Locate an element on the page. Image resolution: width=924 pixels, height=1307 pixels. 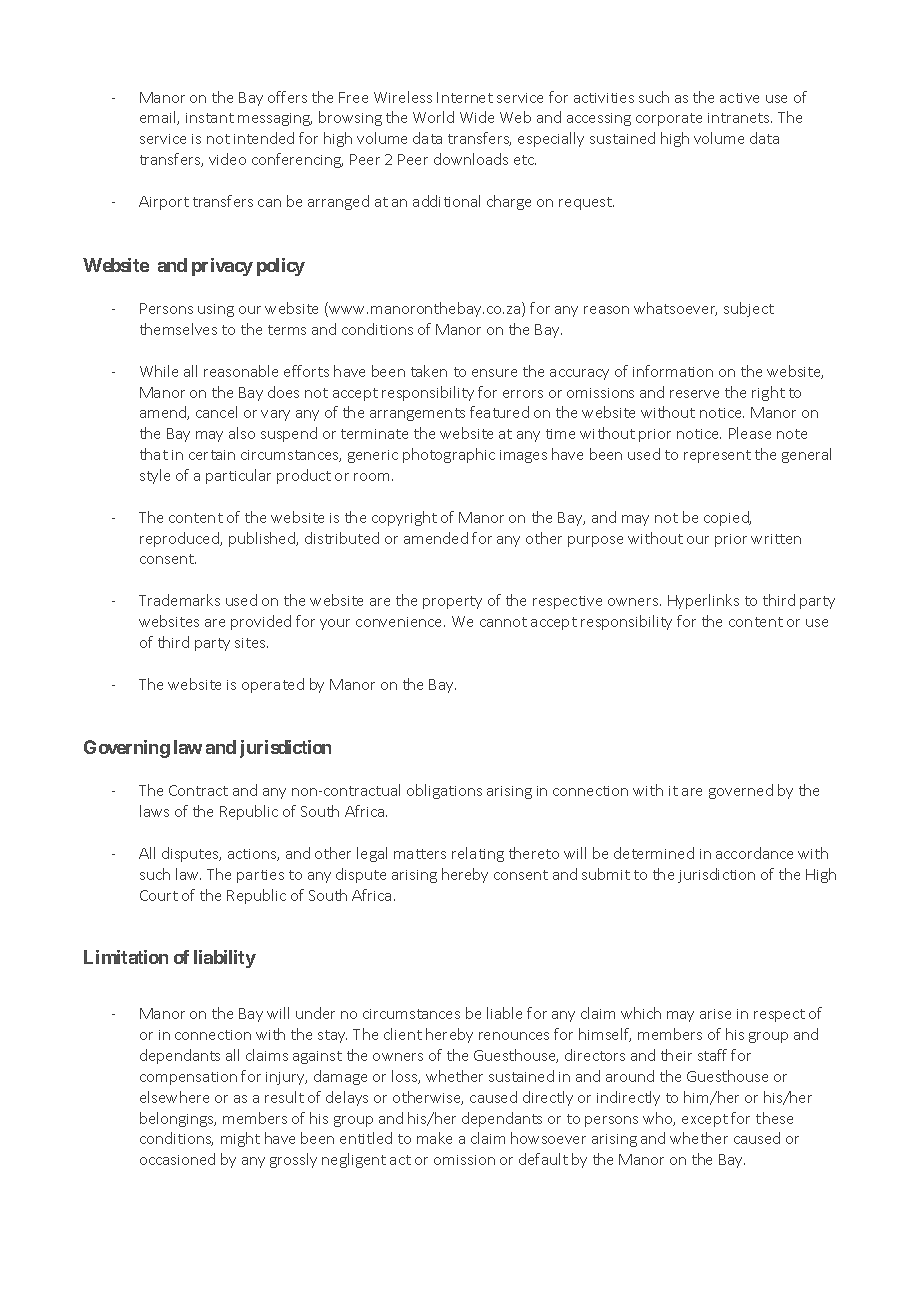
property is located at coordinates (452, 602).
